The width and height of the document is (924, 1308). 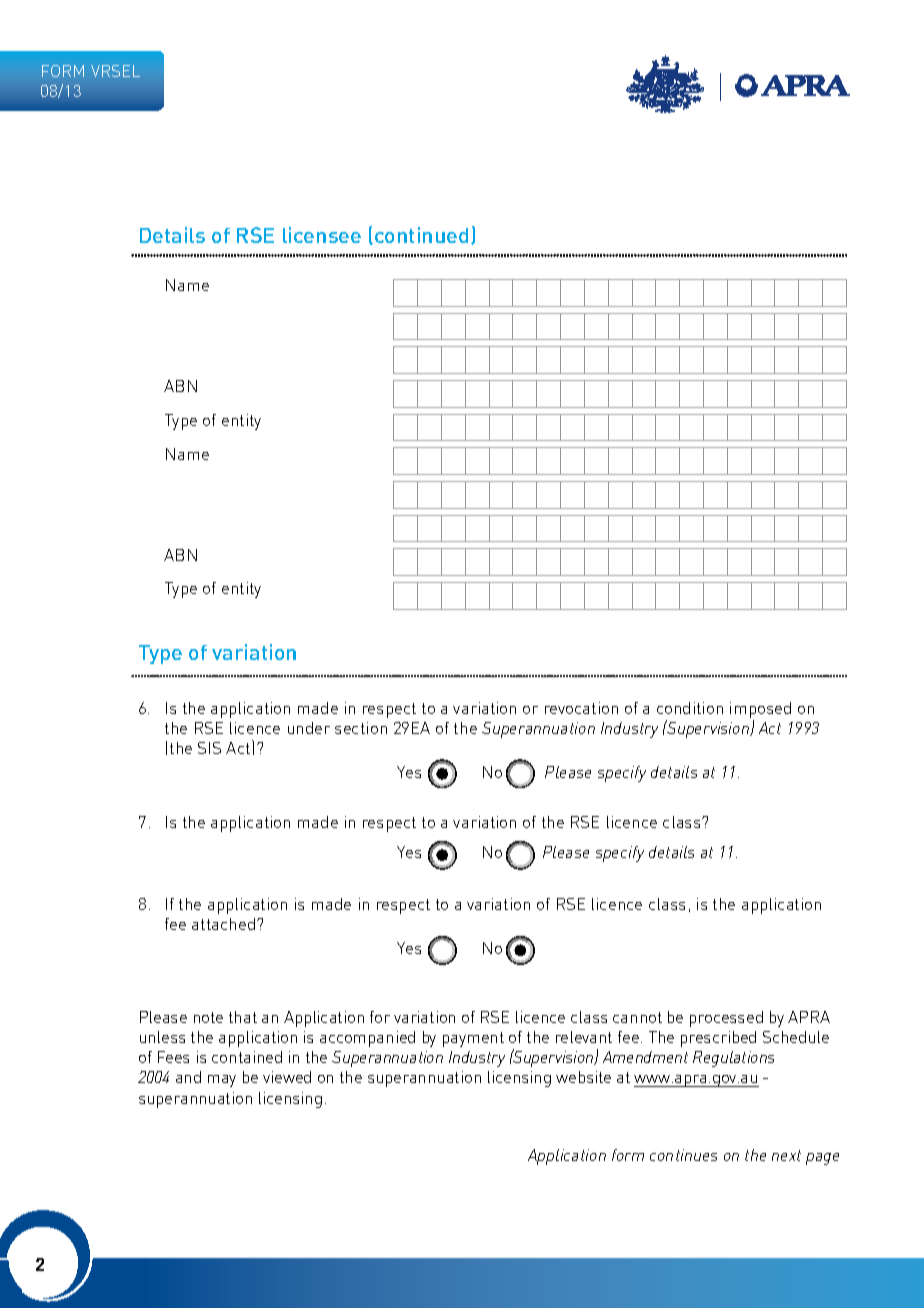 I want to click on condition, so click(x=690, y=708).
